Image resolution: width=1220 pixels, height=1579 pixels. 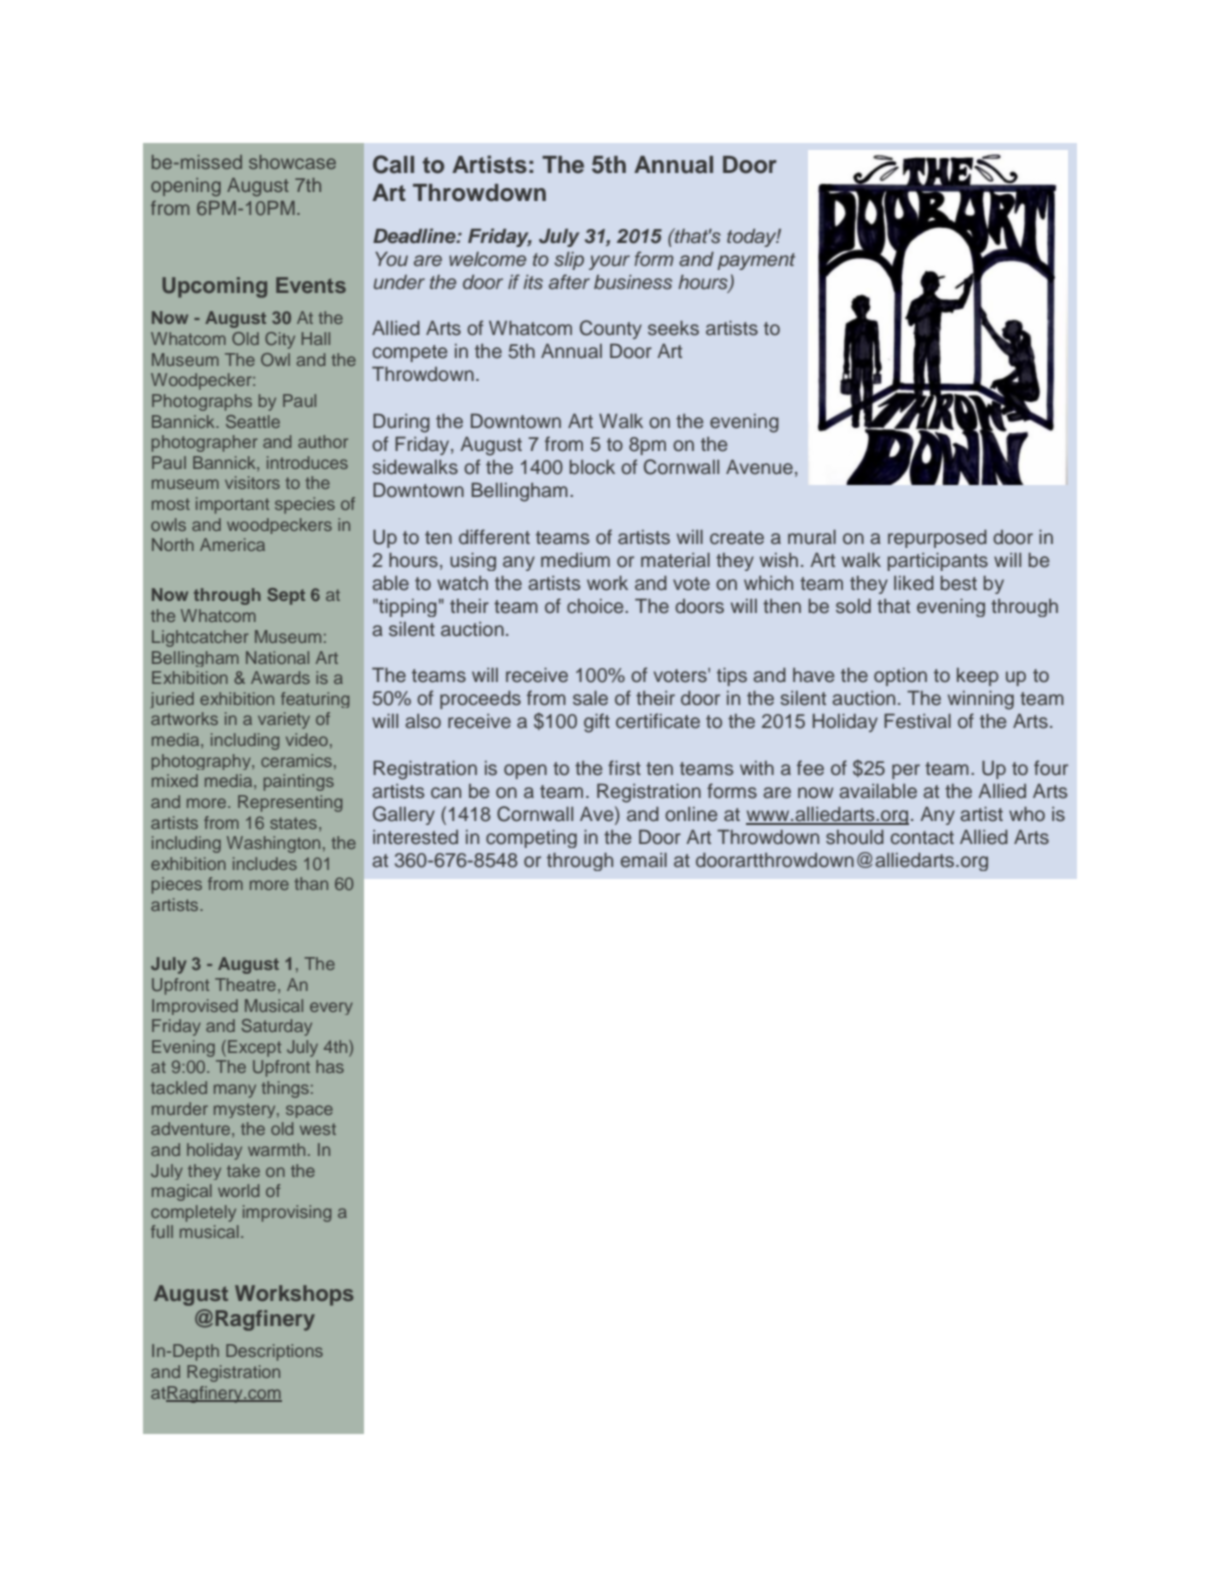 I want to click on visitors, so click(x=252, y=482).
